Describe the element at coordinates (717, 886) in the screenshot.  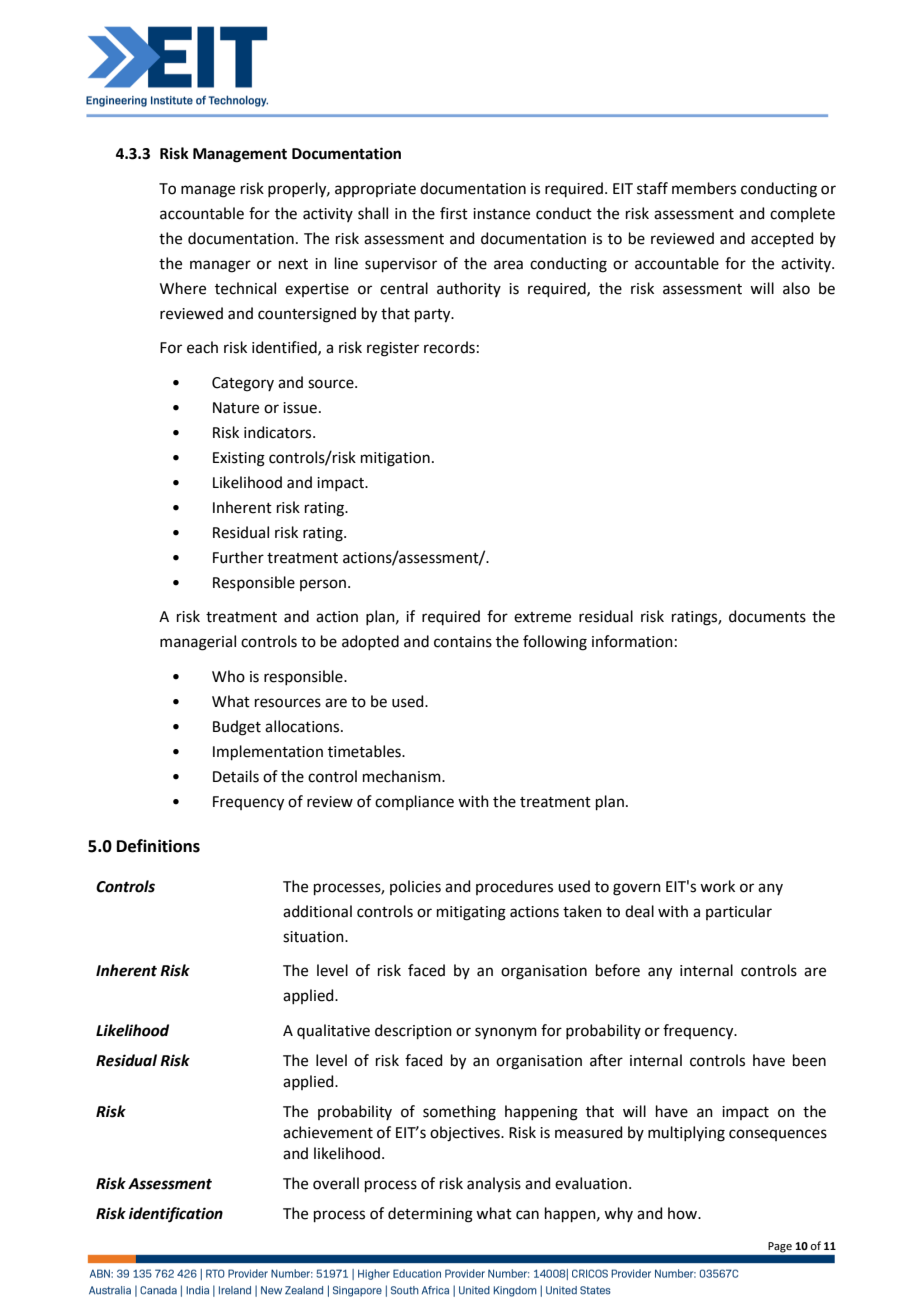
I see `work` at that location.
